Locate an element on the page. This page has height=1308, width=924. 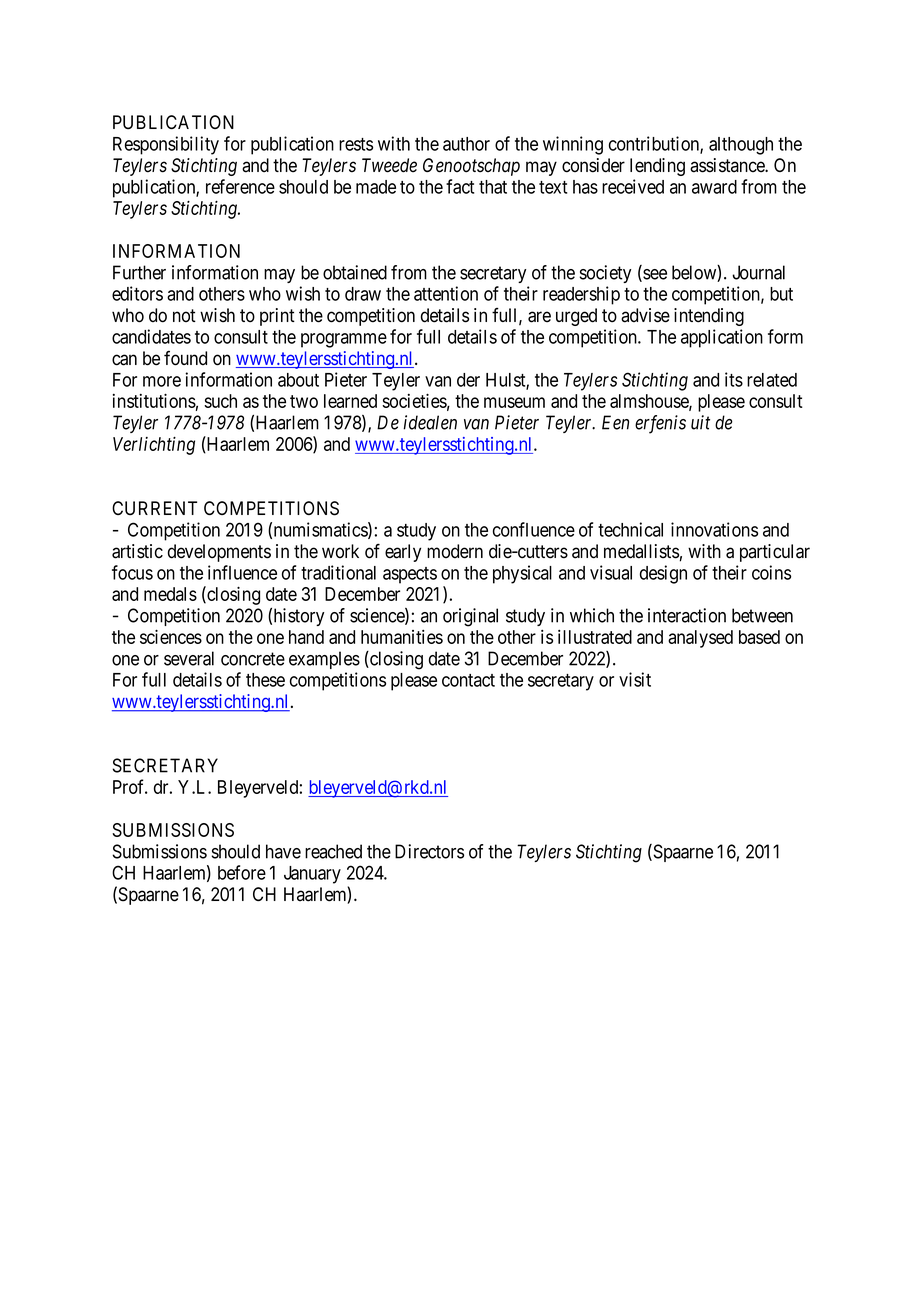
reference is located at coordinates (240, 186).
